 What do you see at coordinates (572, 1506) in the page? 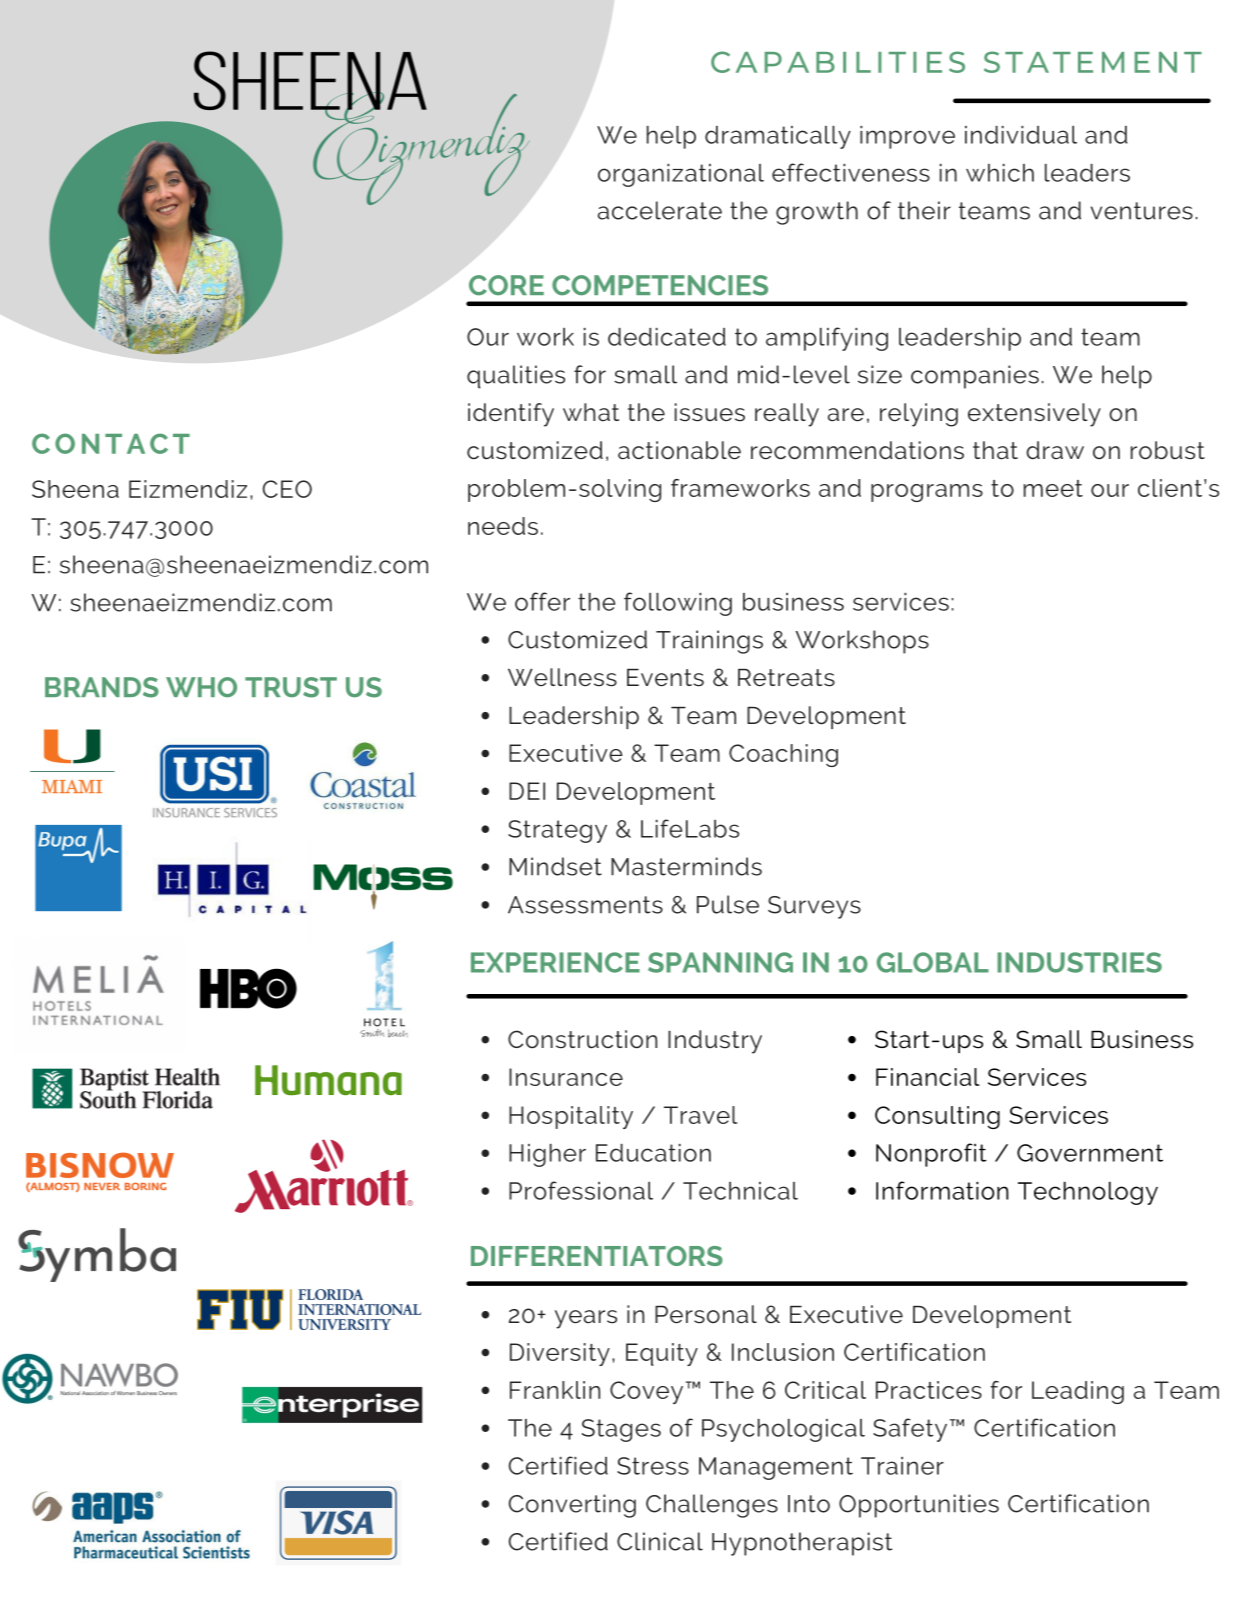
I see `Converting` at bounding box center [572, 1506].
